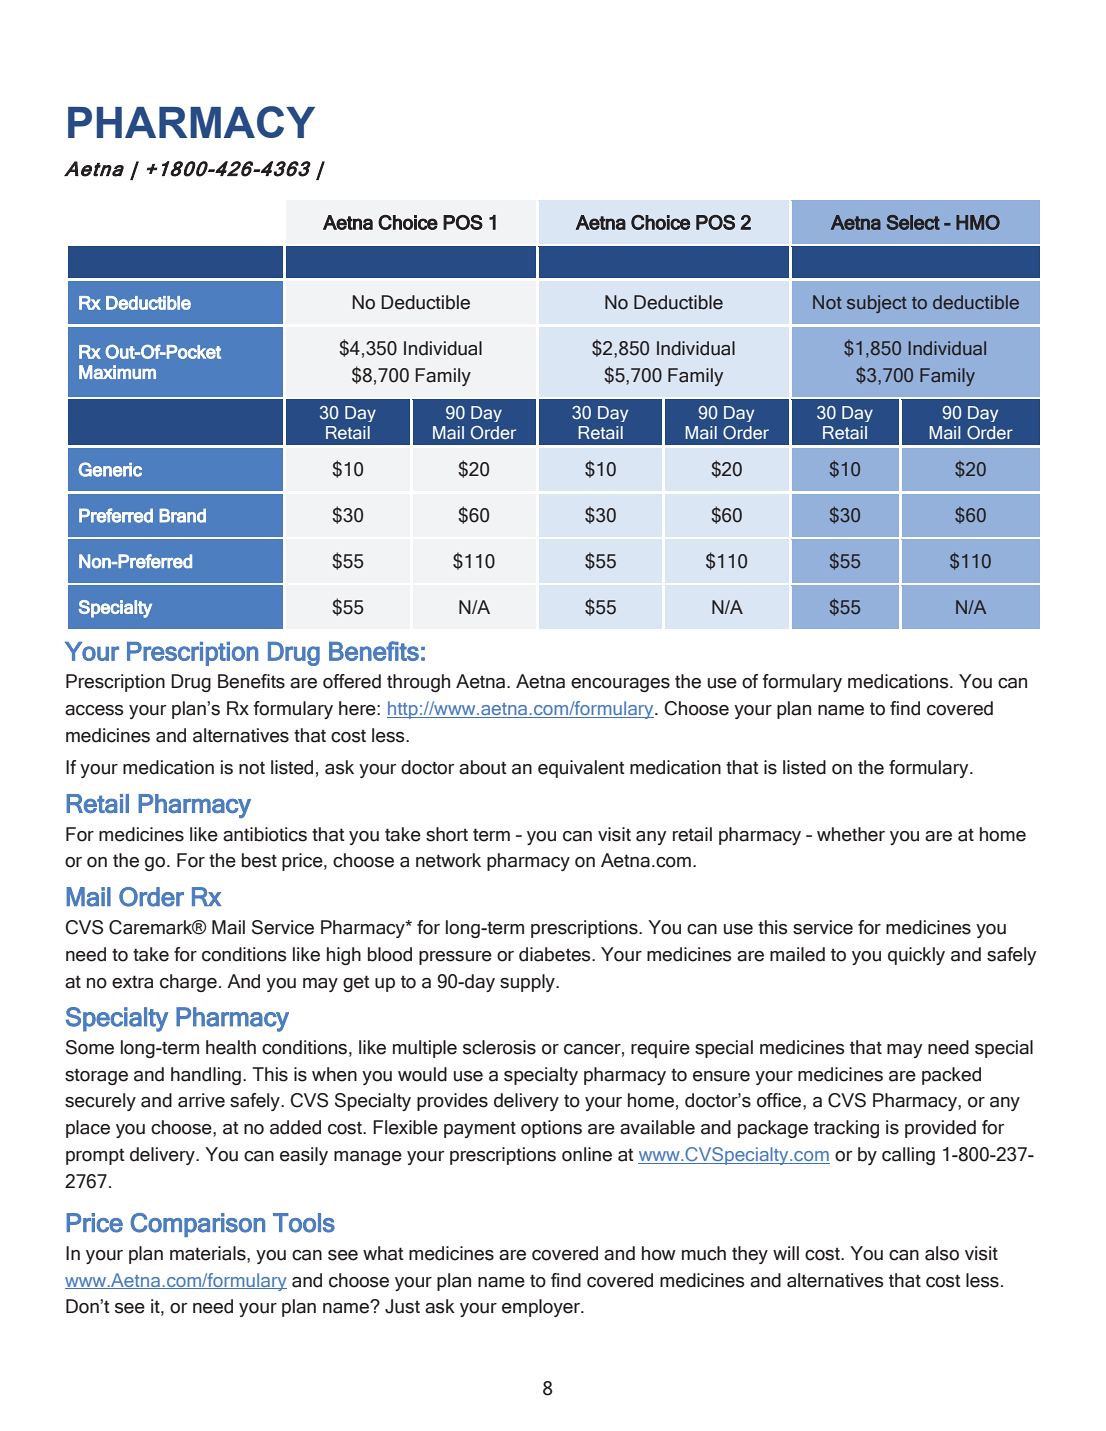  Describe the element at coordinates (188, 983) in the page. I see `charge` at that location.
